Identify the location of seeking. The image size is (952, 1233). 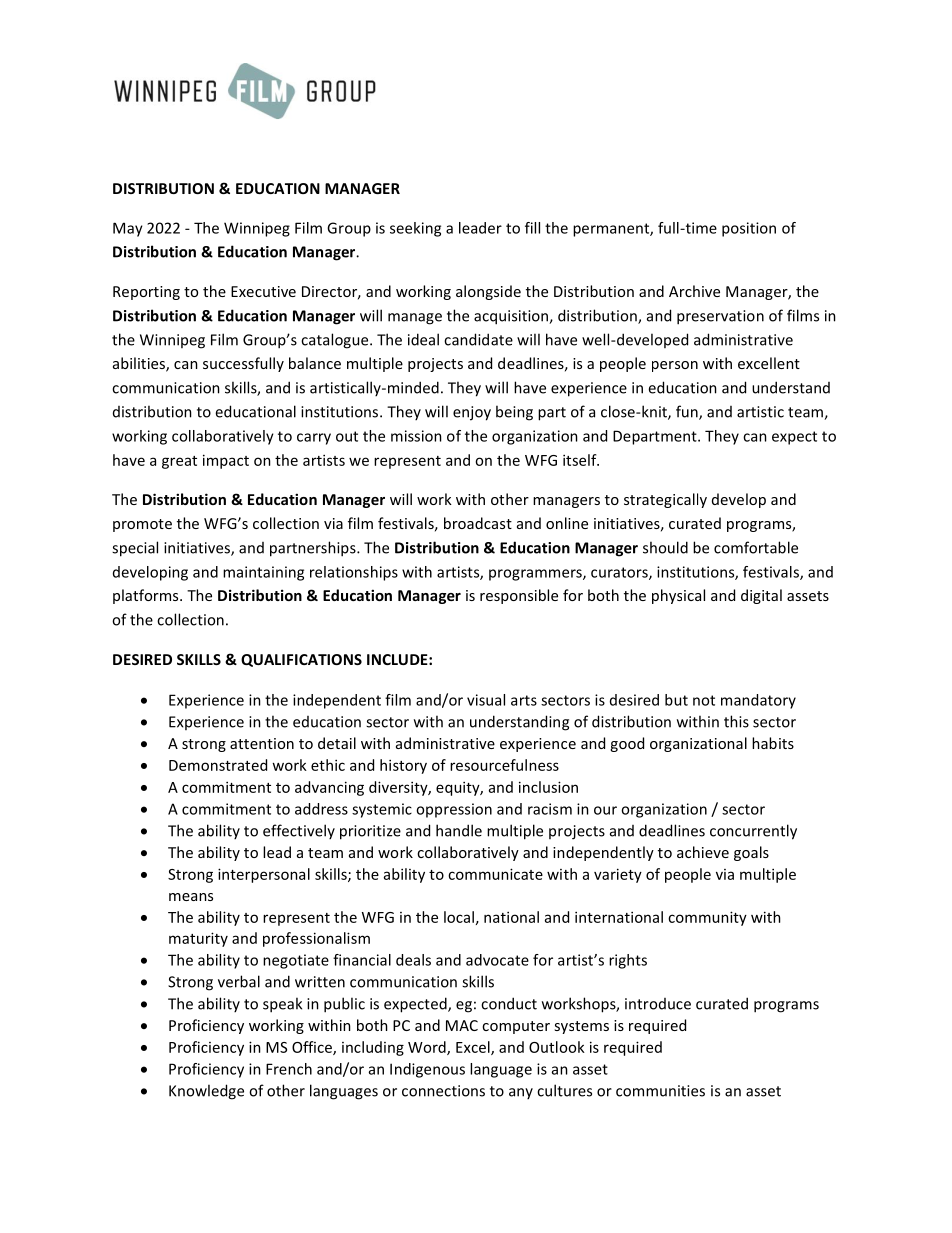
(415, 229).
